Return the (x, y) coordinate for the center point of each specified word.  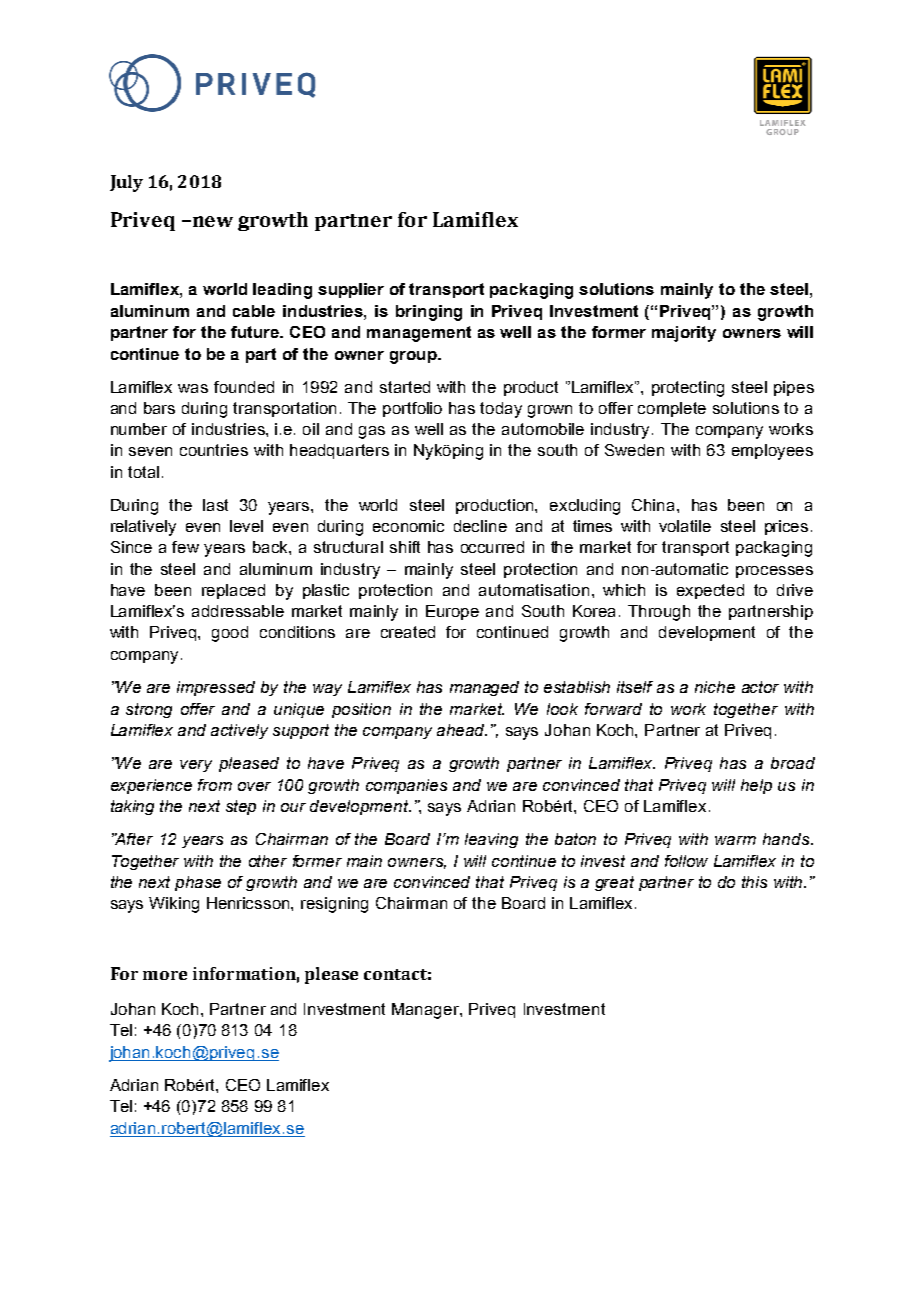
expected (710, 591)
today (501, 410)
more (165, 975)
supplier (351, 290)
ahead (462, 730)
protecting (688, 389)
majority (684, 334)
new (211, 221)
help (756, 786)
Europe (452, 612)
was (193, 388)
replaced (233, 591)
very (196, 766)
